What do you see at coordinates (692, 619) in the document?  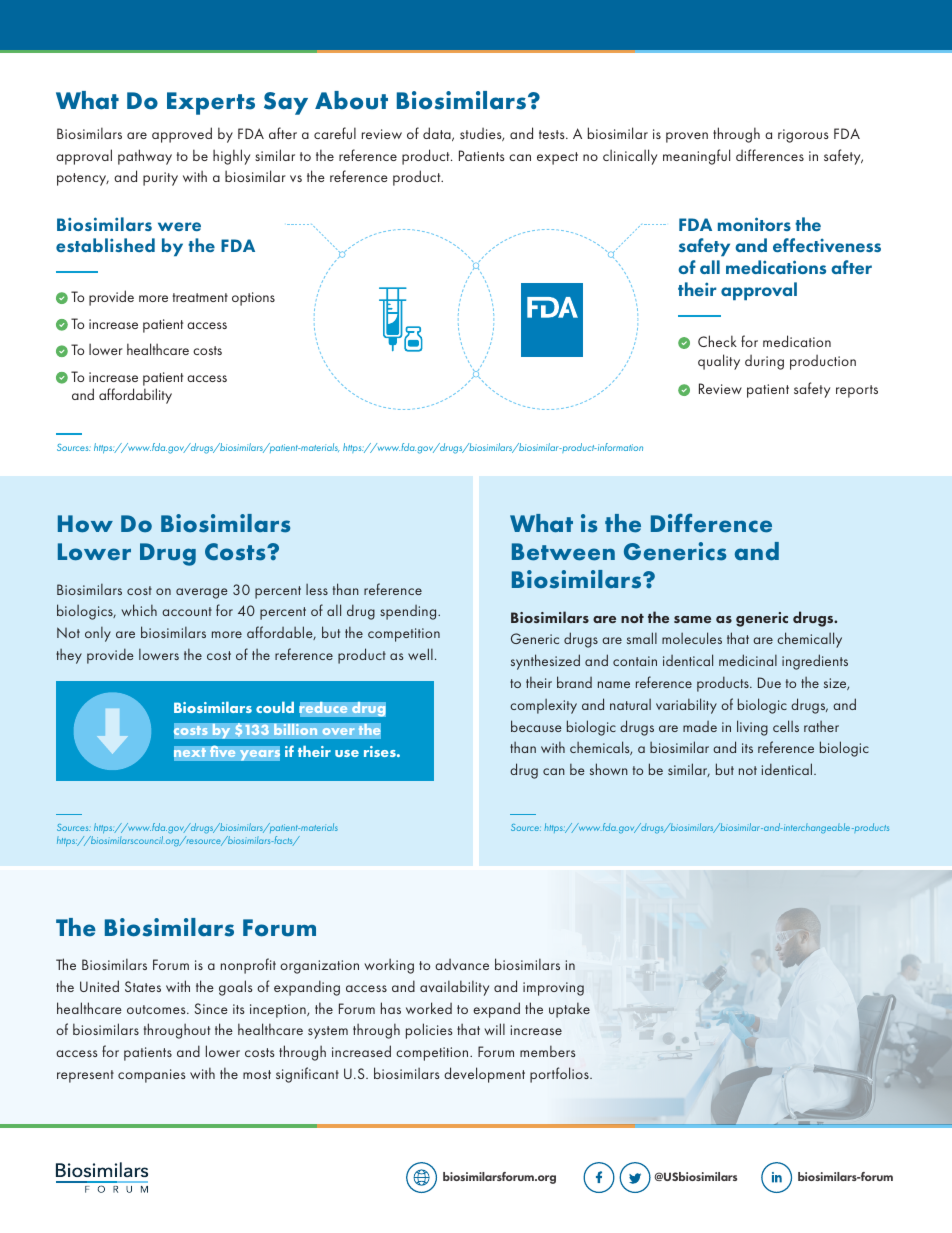 I see `same` at bounding box center [692, 619].
